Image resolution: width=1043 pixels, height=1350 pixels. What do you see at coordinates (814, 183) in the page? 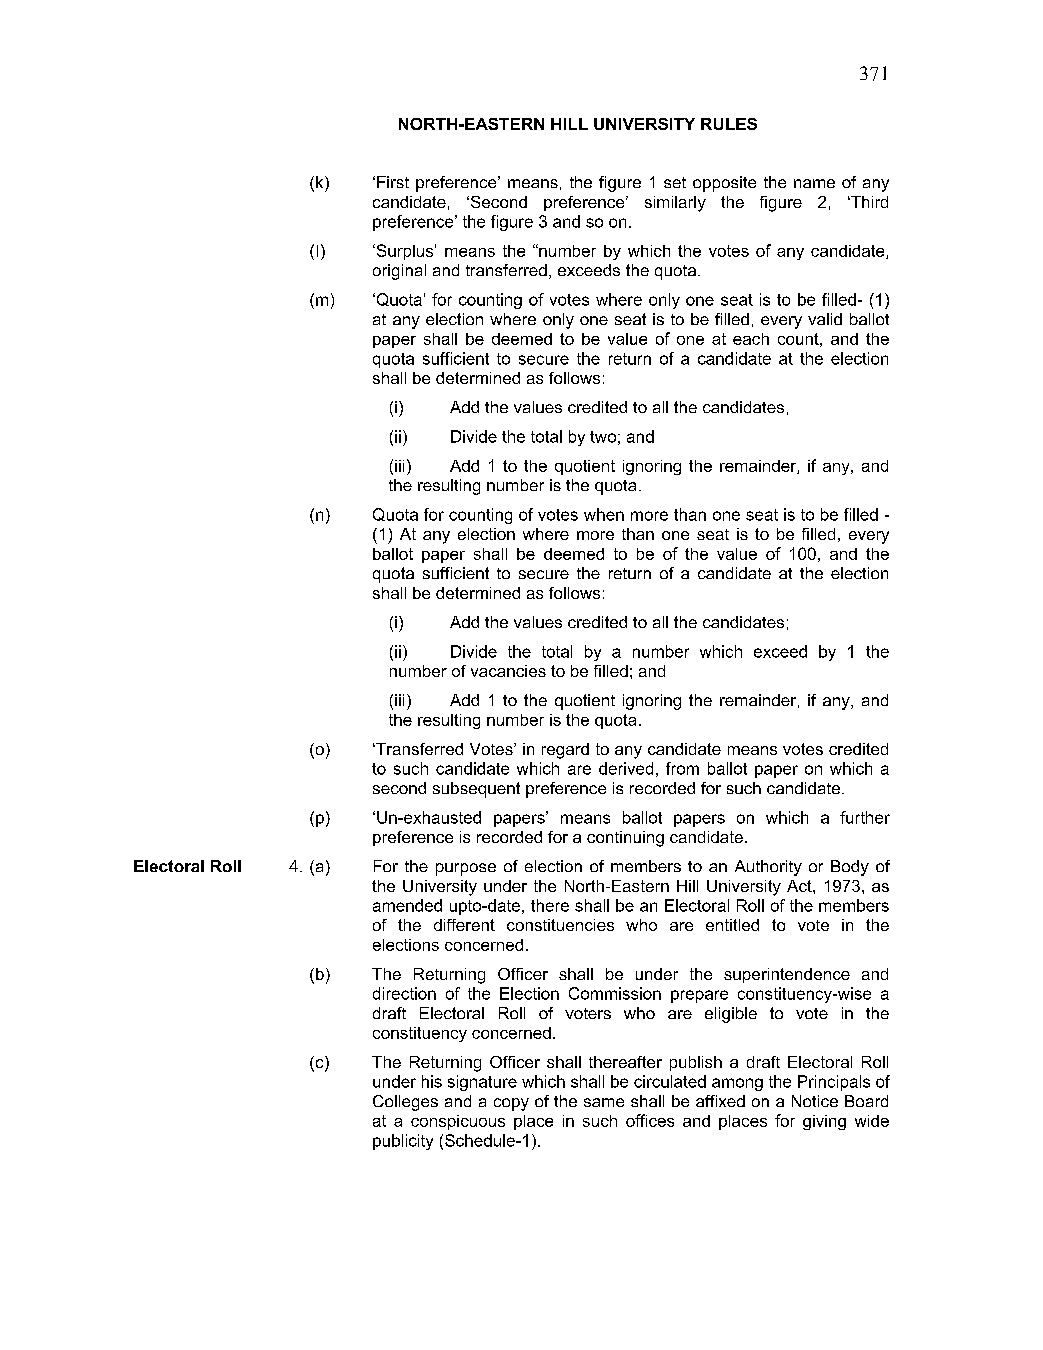
I see `name` at bounding box center [814, 183].
